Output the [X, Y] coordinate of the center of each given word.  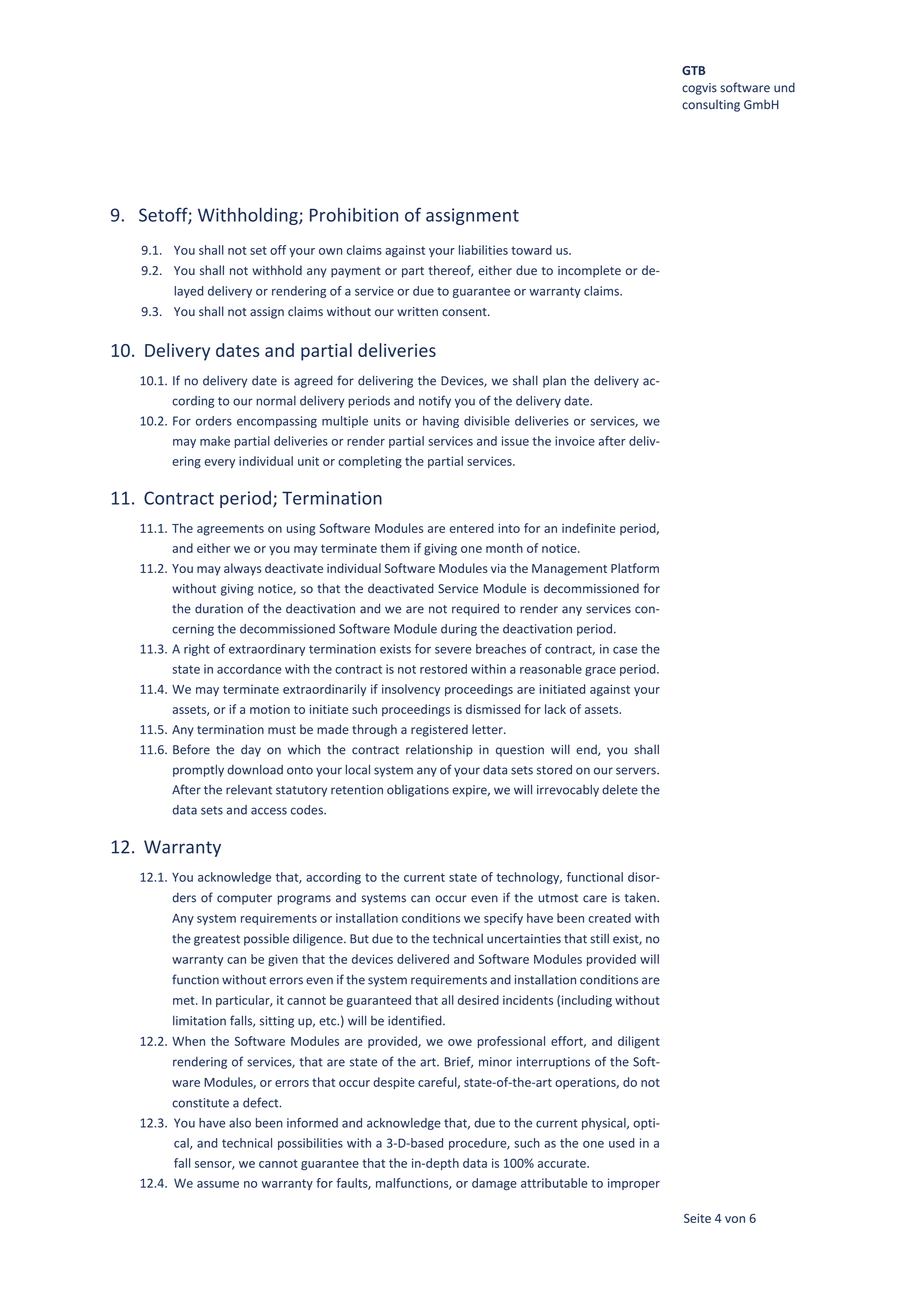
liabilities [483, 250]
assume [218, 1184]
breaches [501, 649]
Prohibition [354, 215]
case [625, 650]
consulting [711, 105]
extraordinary [267, 650]
